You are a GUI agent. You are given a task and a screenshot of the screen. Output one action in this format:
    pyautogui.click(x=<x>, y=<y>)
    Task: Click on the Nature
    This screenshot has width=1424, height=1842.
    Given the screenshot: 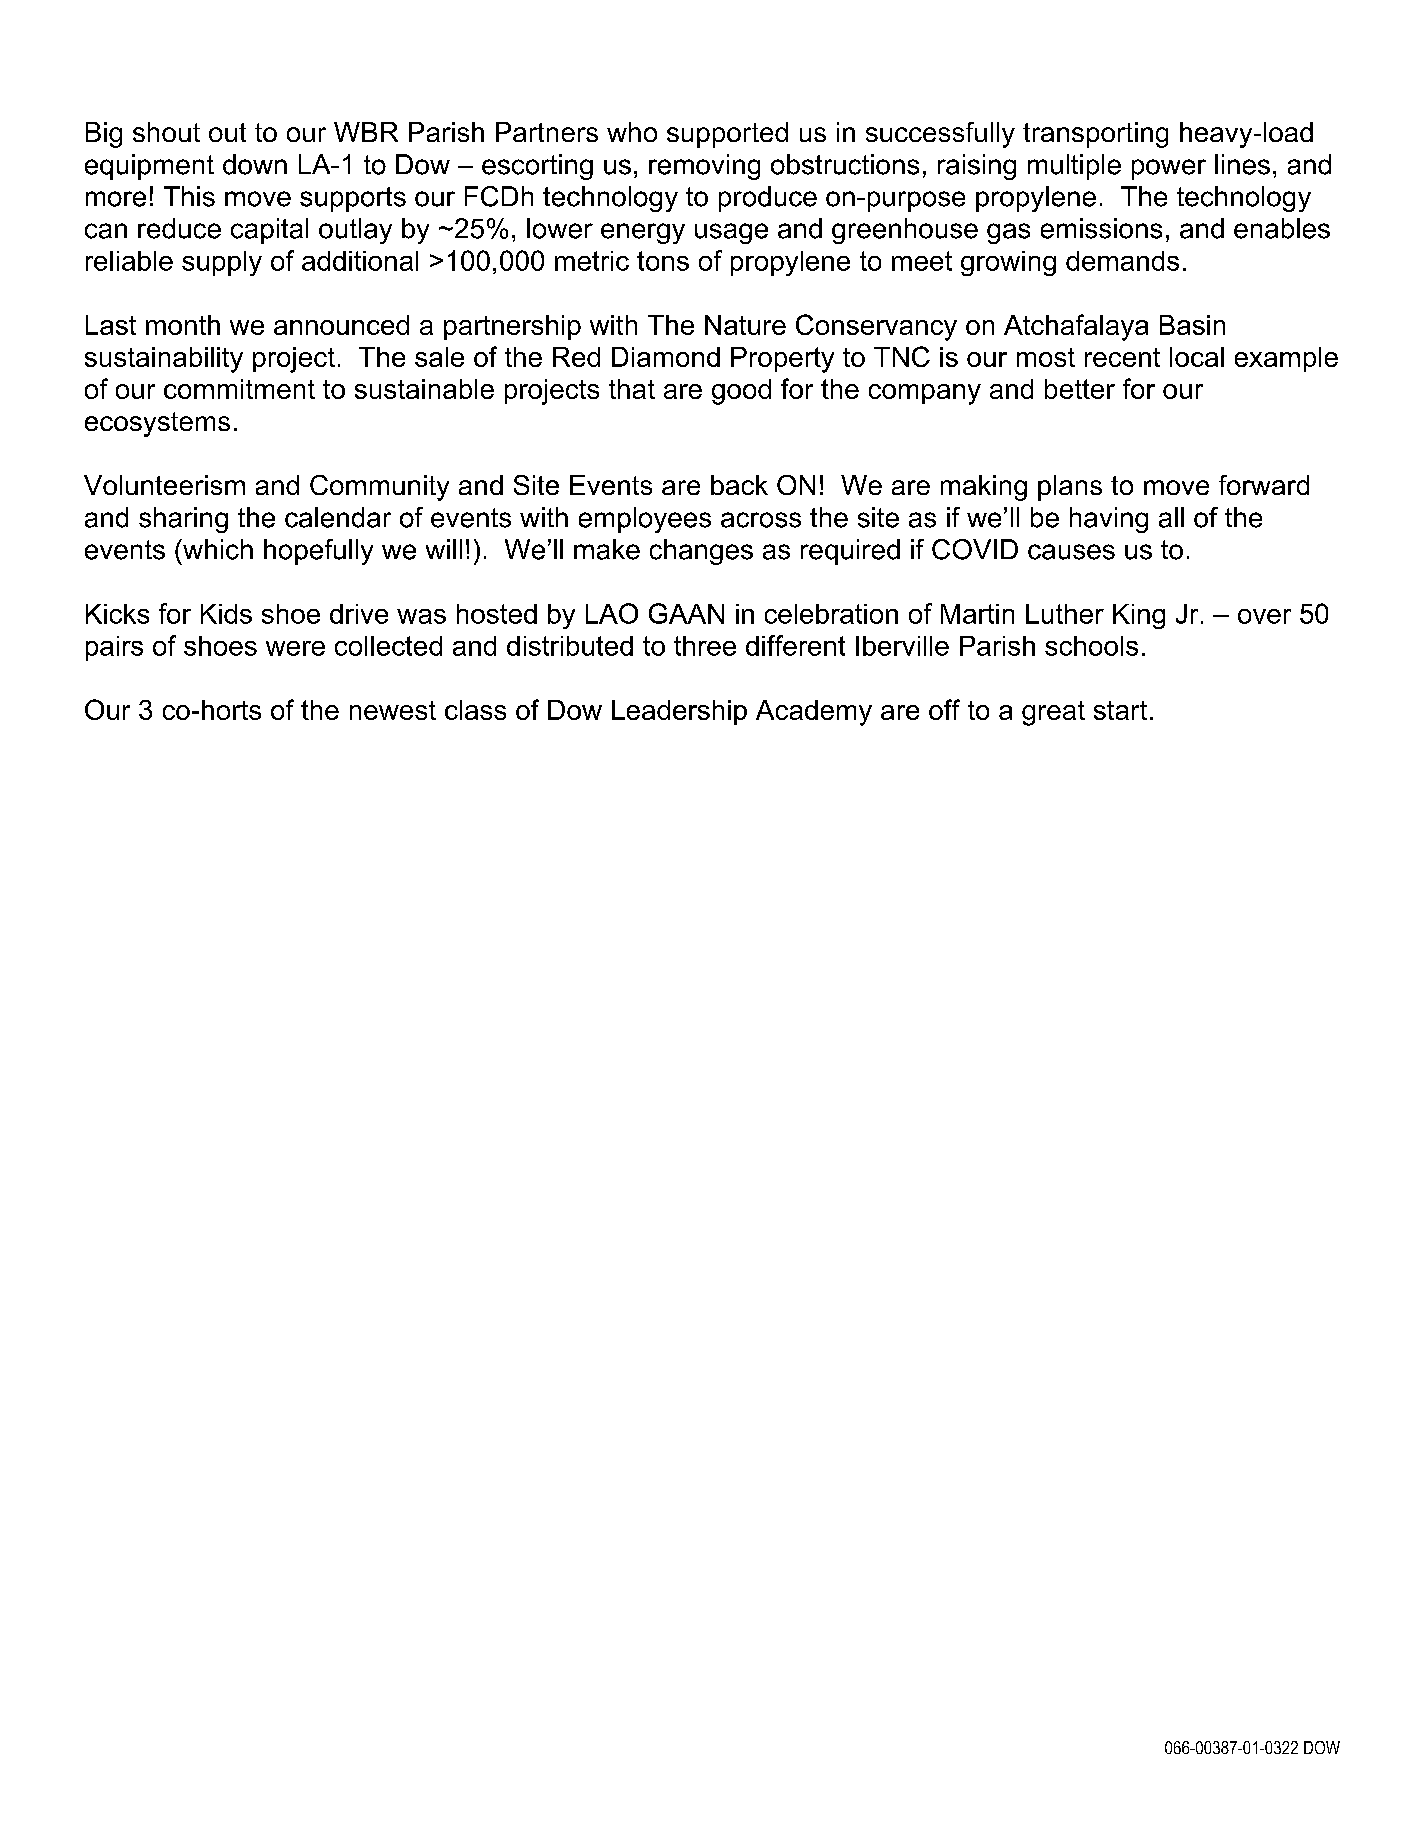 What is the action you would take?
    pyautogui.click(x=745, y=325)
